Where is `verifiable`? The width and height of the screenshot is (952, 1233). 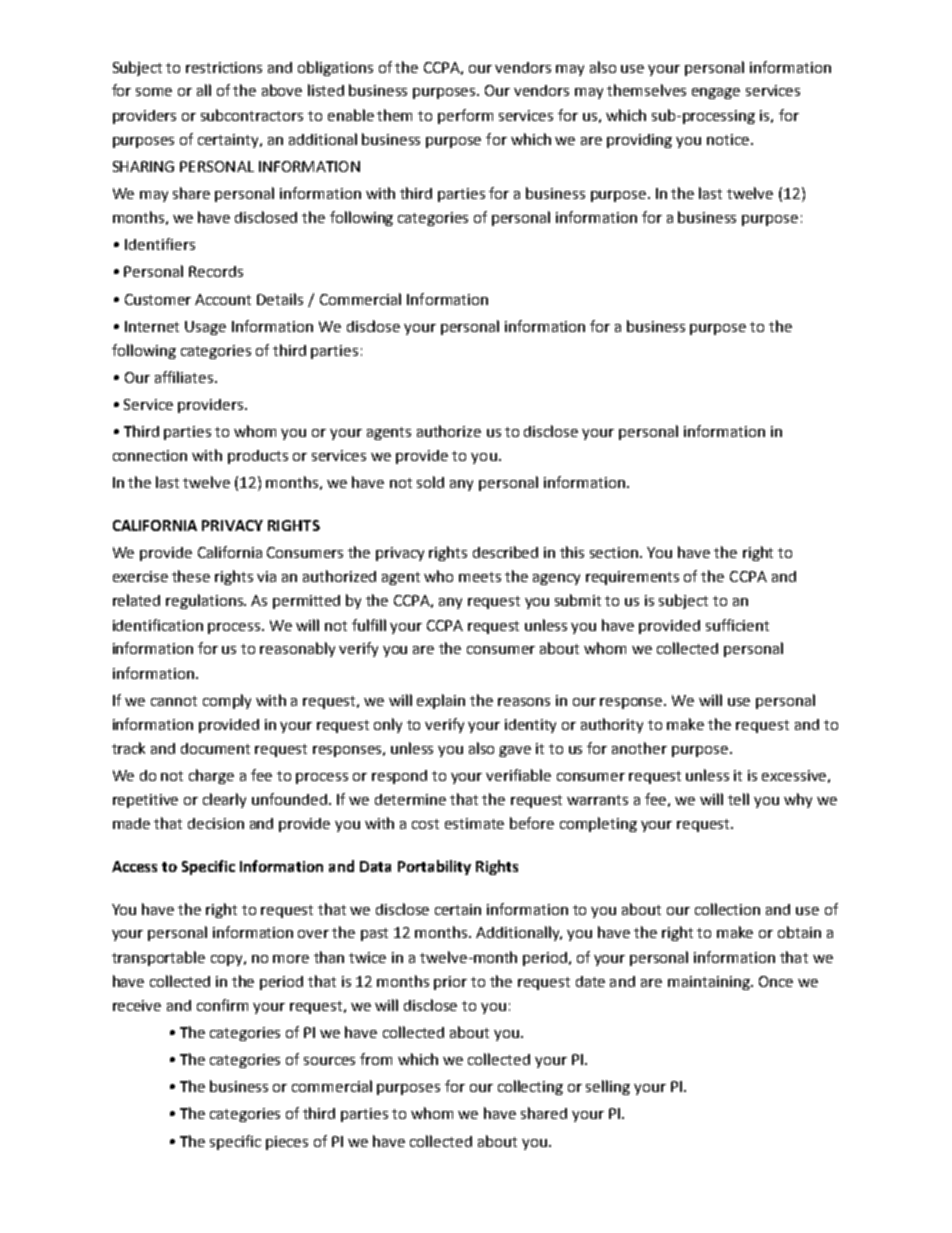 verifiable is located at coordinates (518, 775).
